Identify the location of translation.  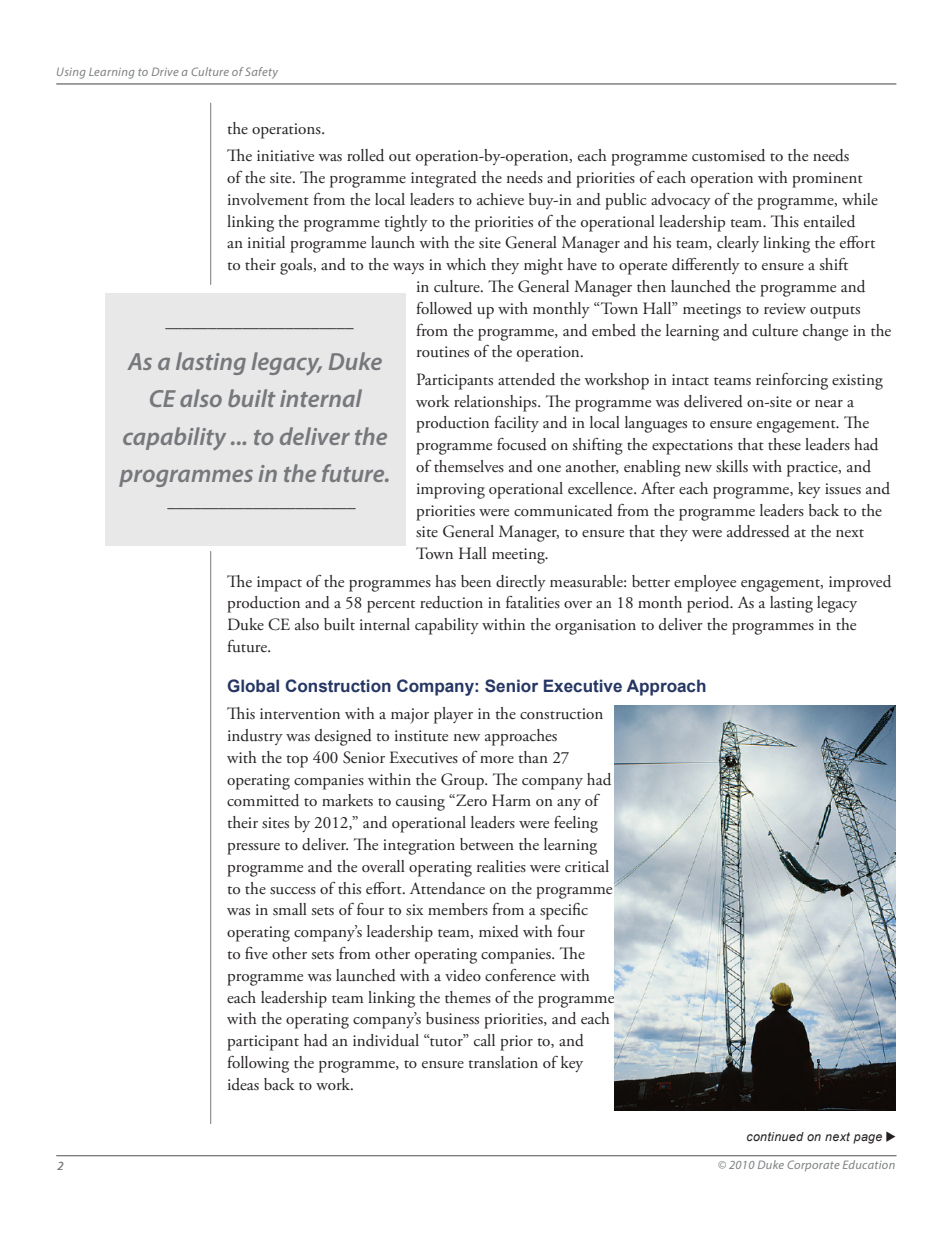
(503, 1062).
